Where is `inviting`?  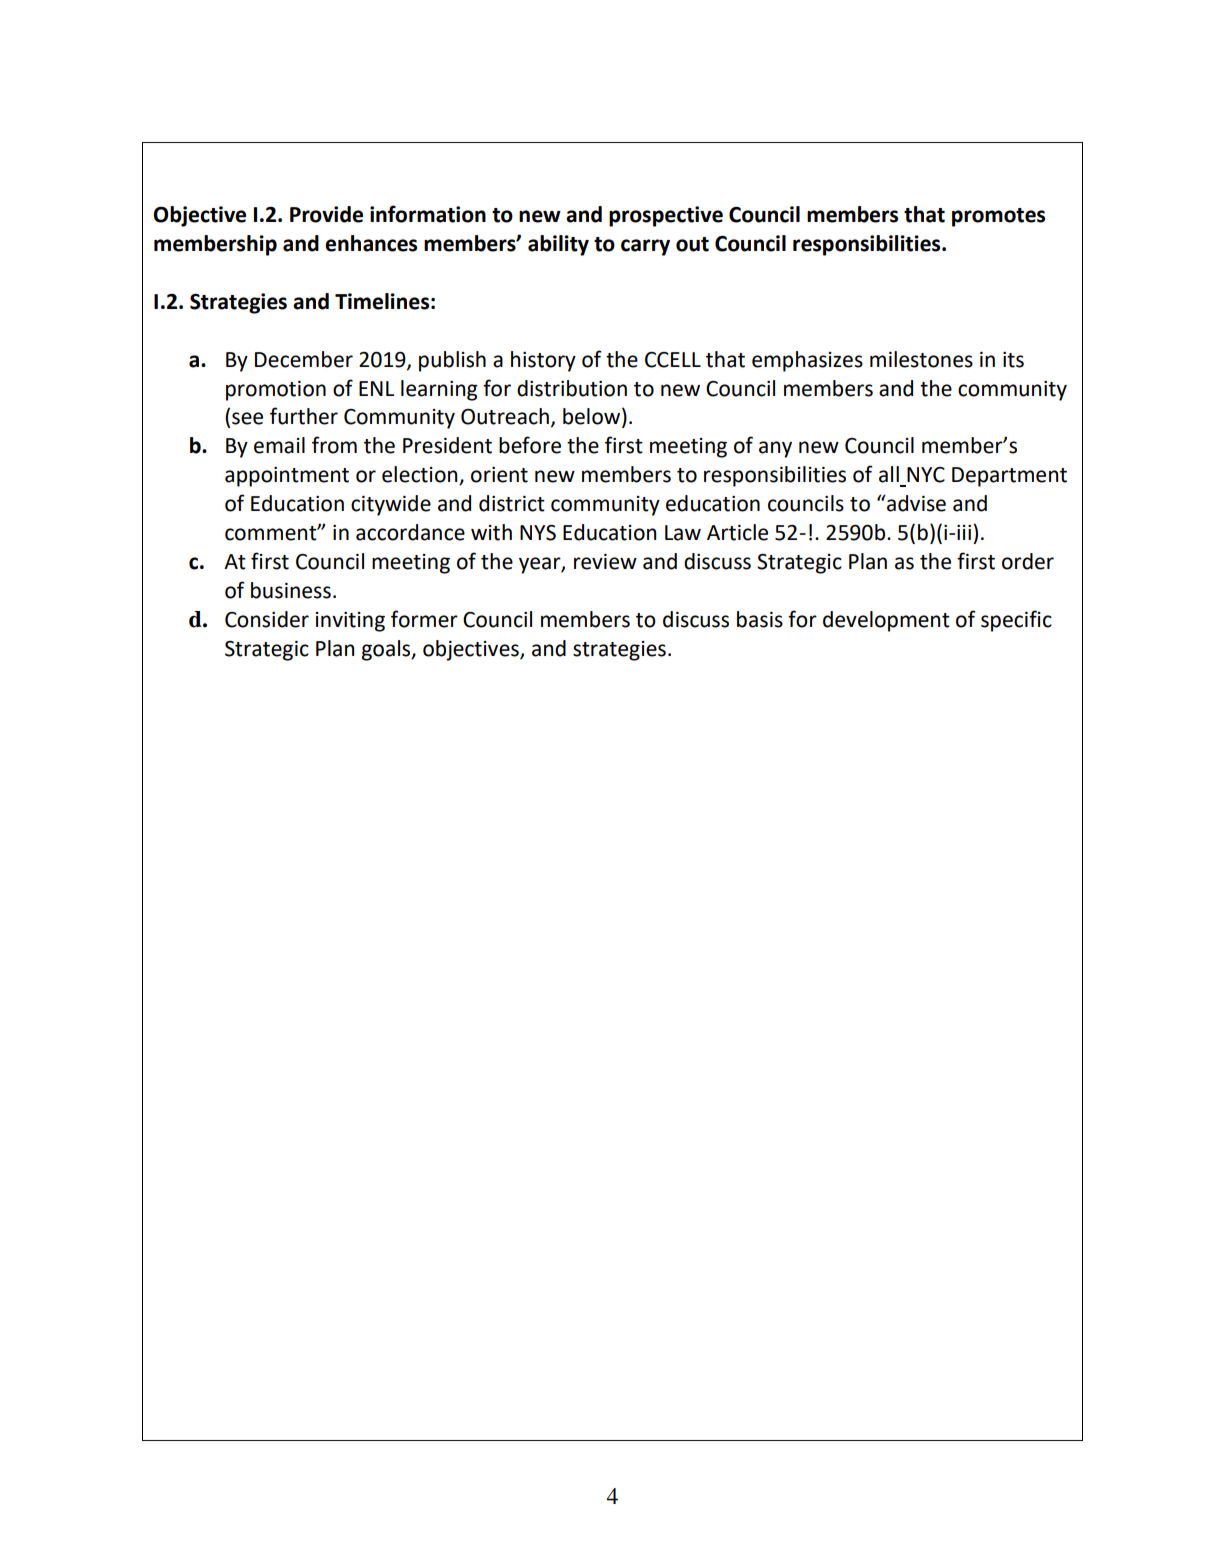
inviting is located at coordinates (350, 622).
